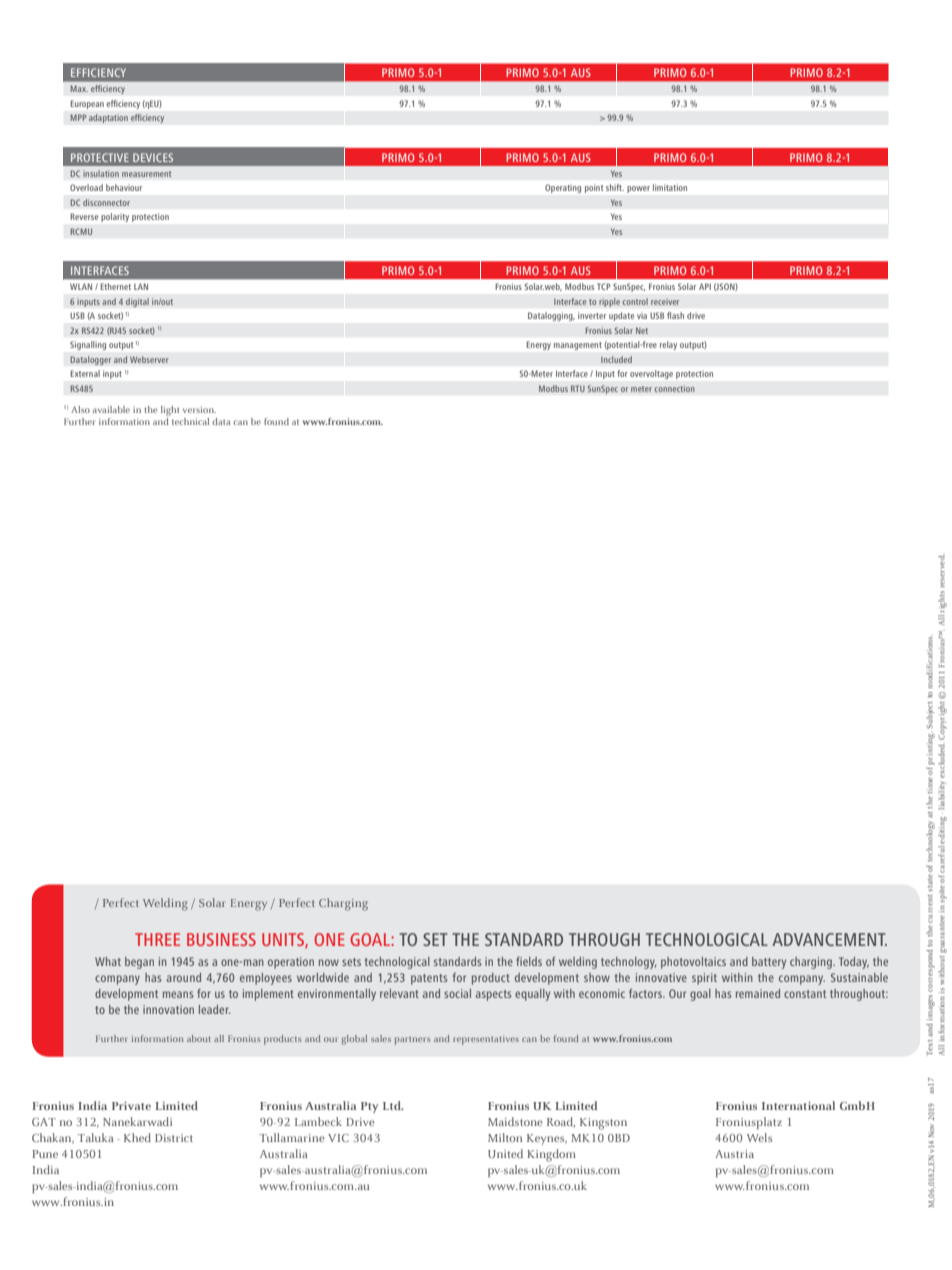 The image size is (952, 1270). What do you see at coordinates (157, 939) in the image?
I see `THREE` at bounding box center [157, 939].
